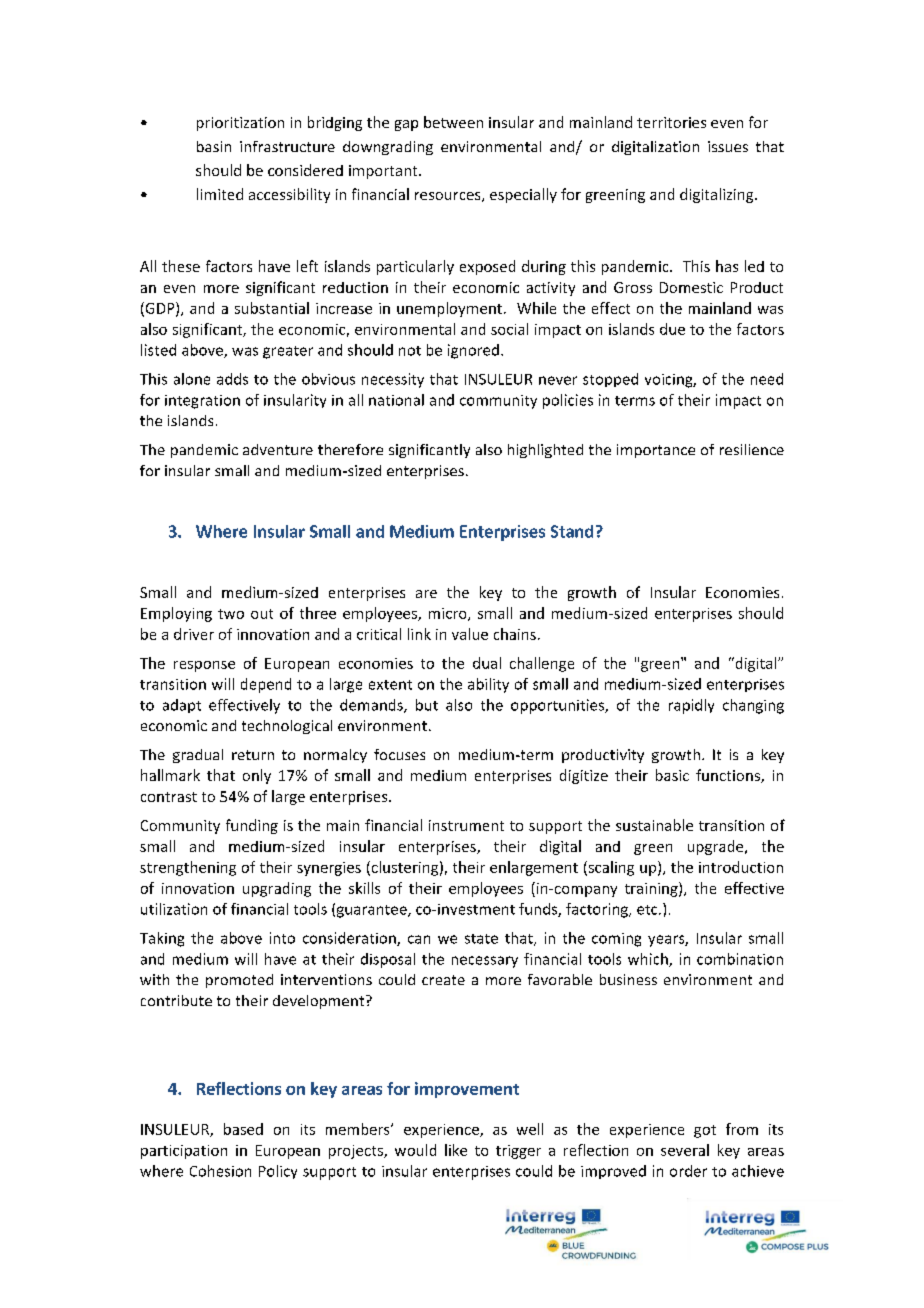  Describe the element at coordinates (278, 449) in the document. I see `adventure` at that location.
